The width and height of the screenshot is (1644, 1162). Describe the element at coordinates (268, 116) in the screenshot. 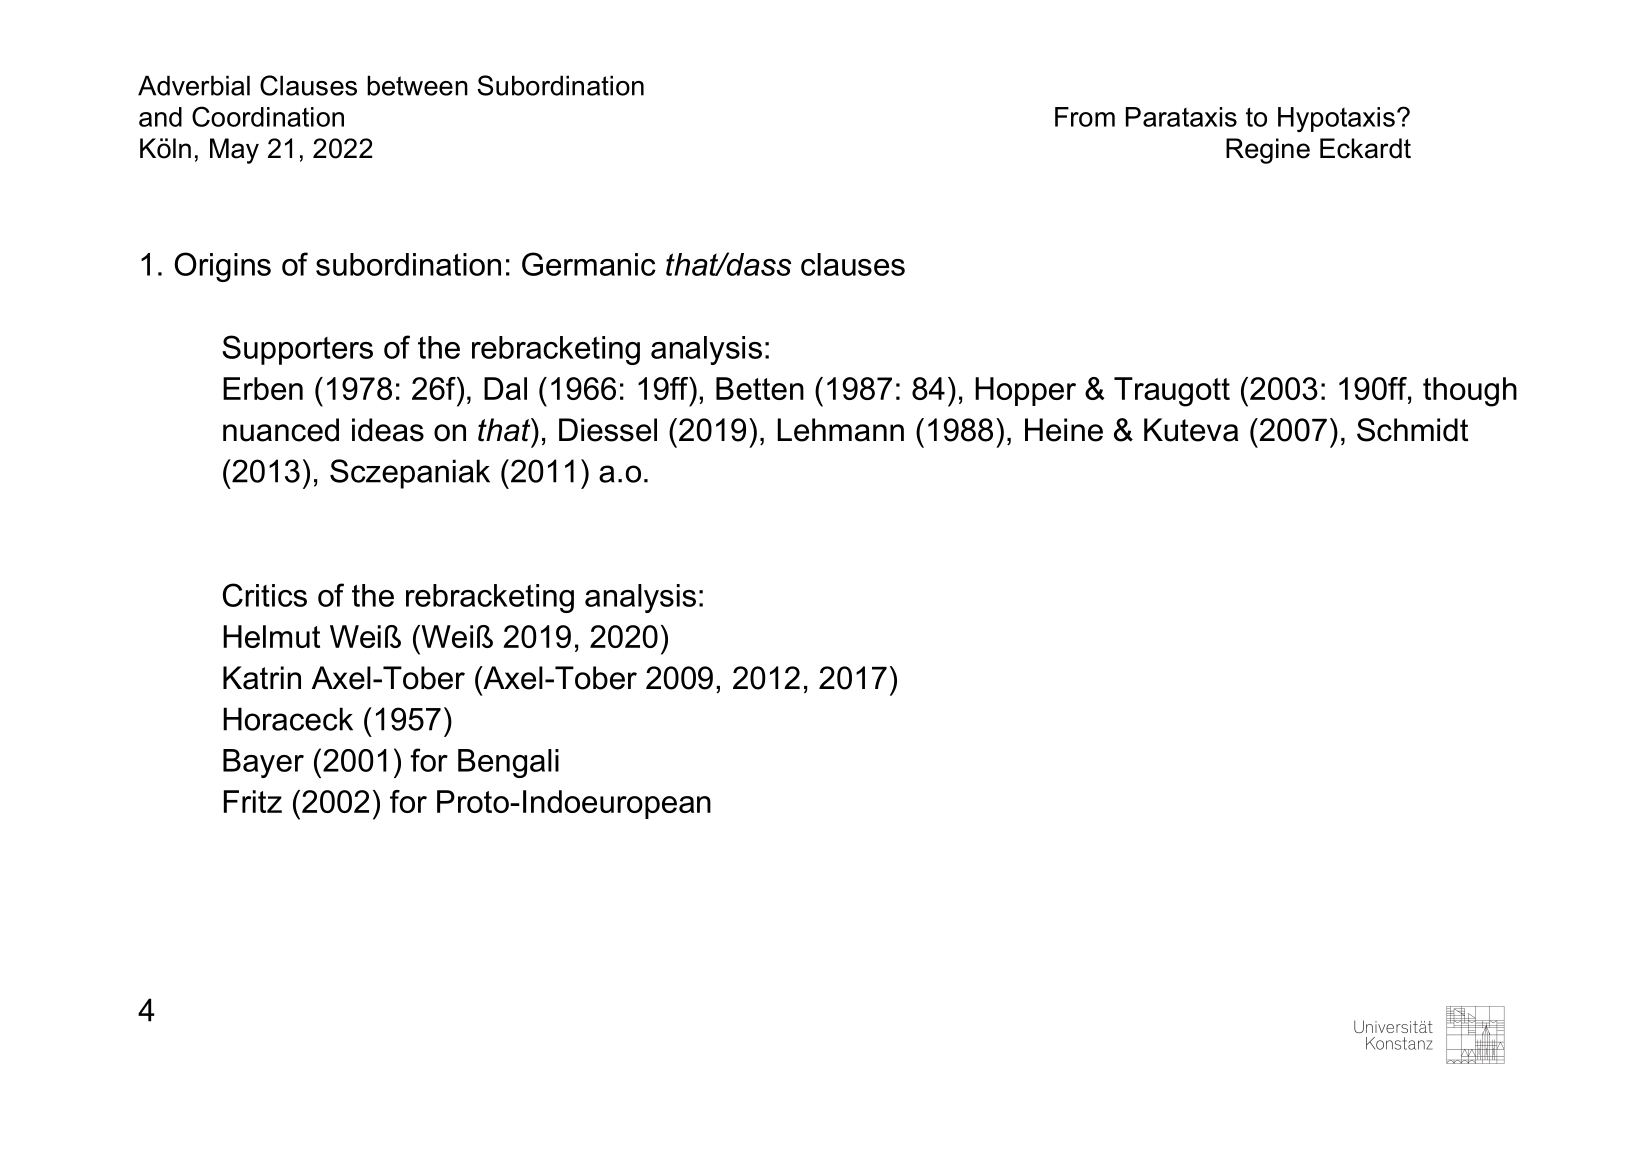

I see `Coordination` at that location.
